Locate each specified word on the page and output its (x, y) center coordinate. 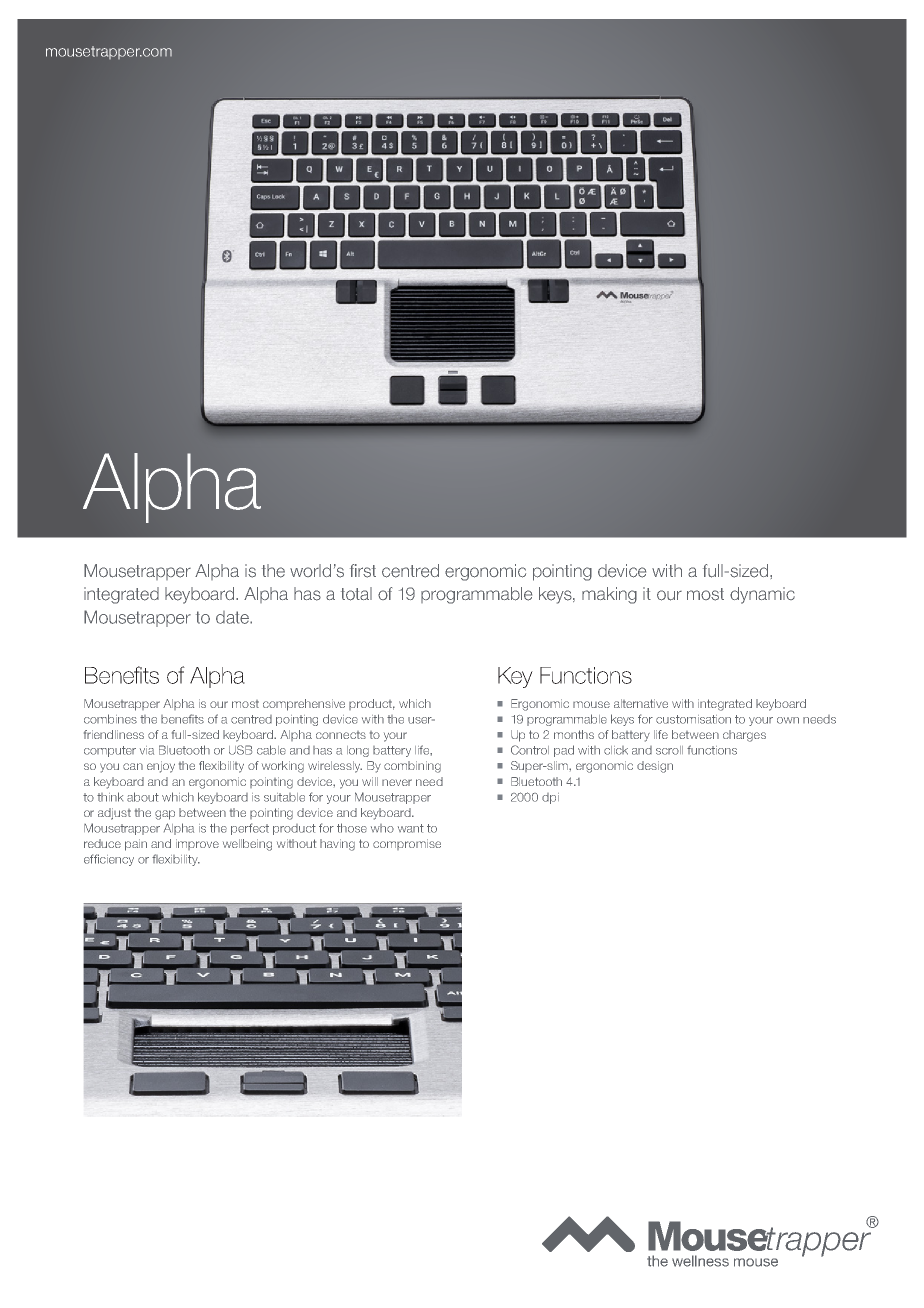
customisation (693, 719)
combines (110, 719)
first (363, 571)
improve (197, 844)
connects (341, 735)
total (356, 594)
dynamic (762, 595)
